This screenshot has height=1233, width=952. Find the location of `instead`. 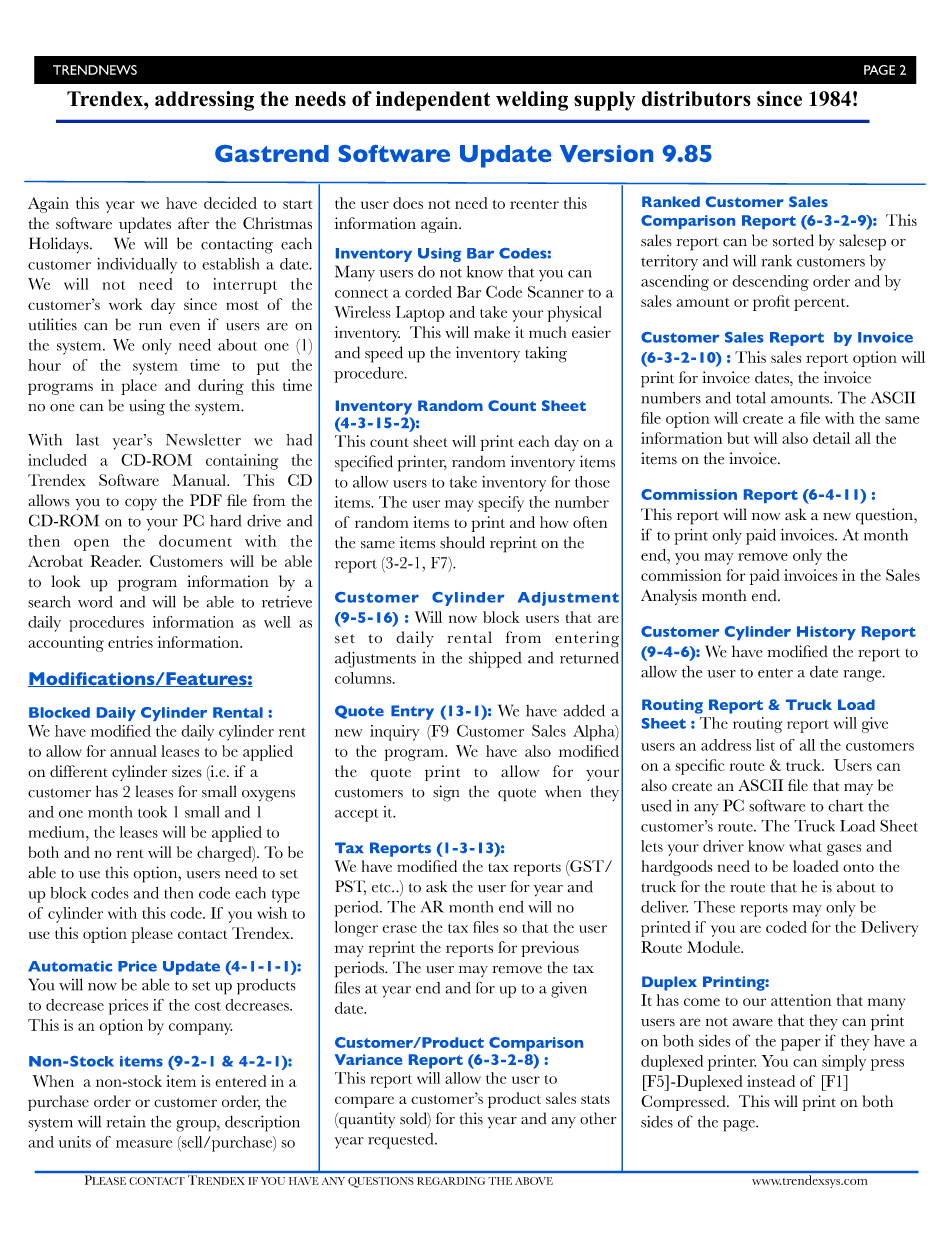

instead is located at coordinates (771, 1081).
